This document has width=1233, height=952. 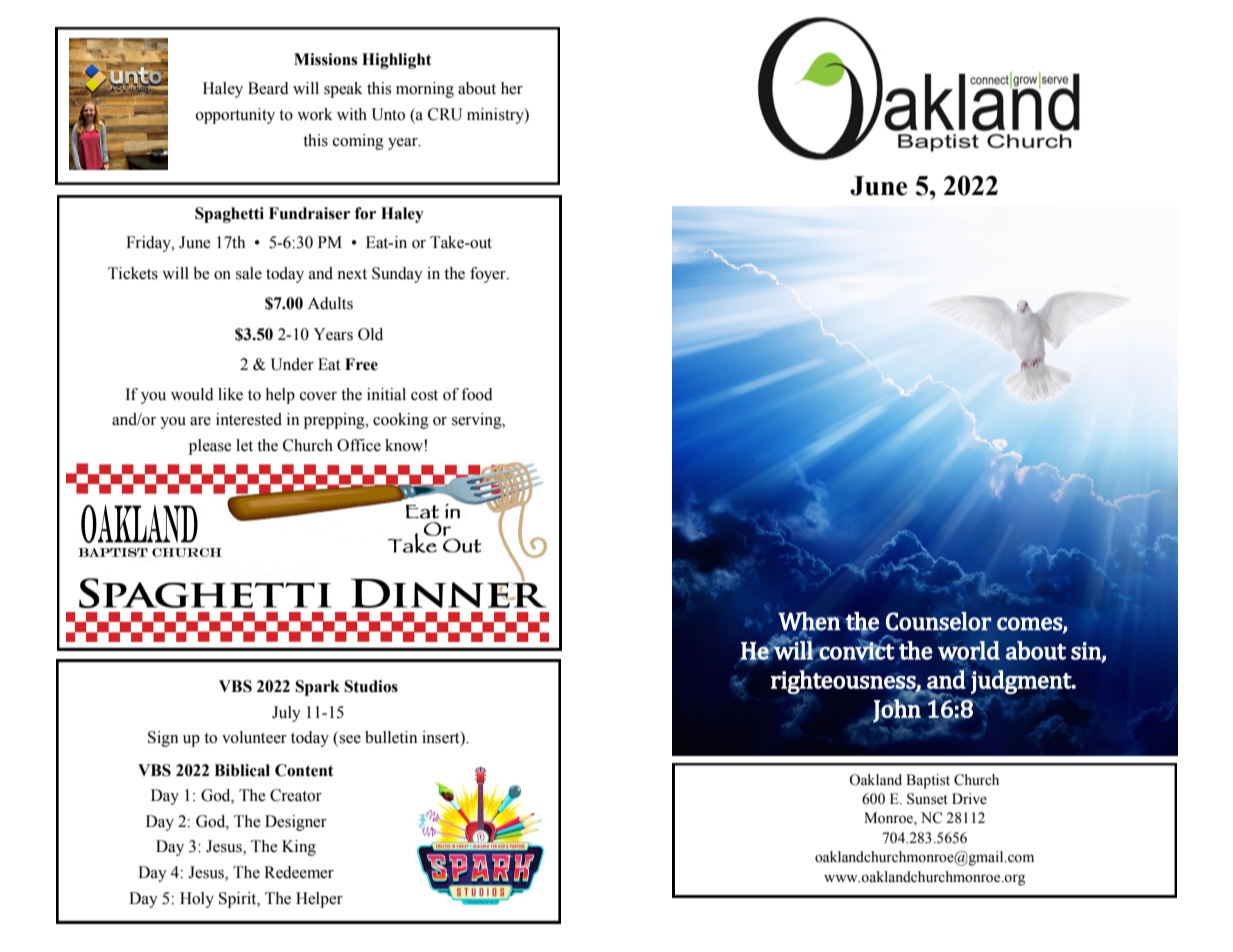 What do you see at coordinates (512, 88) in the document?
I see `her` at bounding box center [512, 88].
